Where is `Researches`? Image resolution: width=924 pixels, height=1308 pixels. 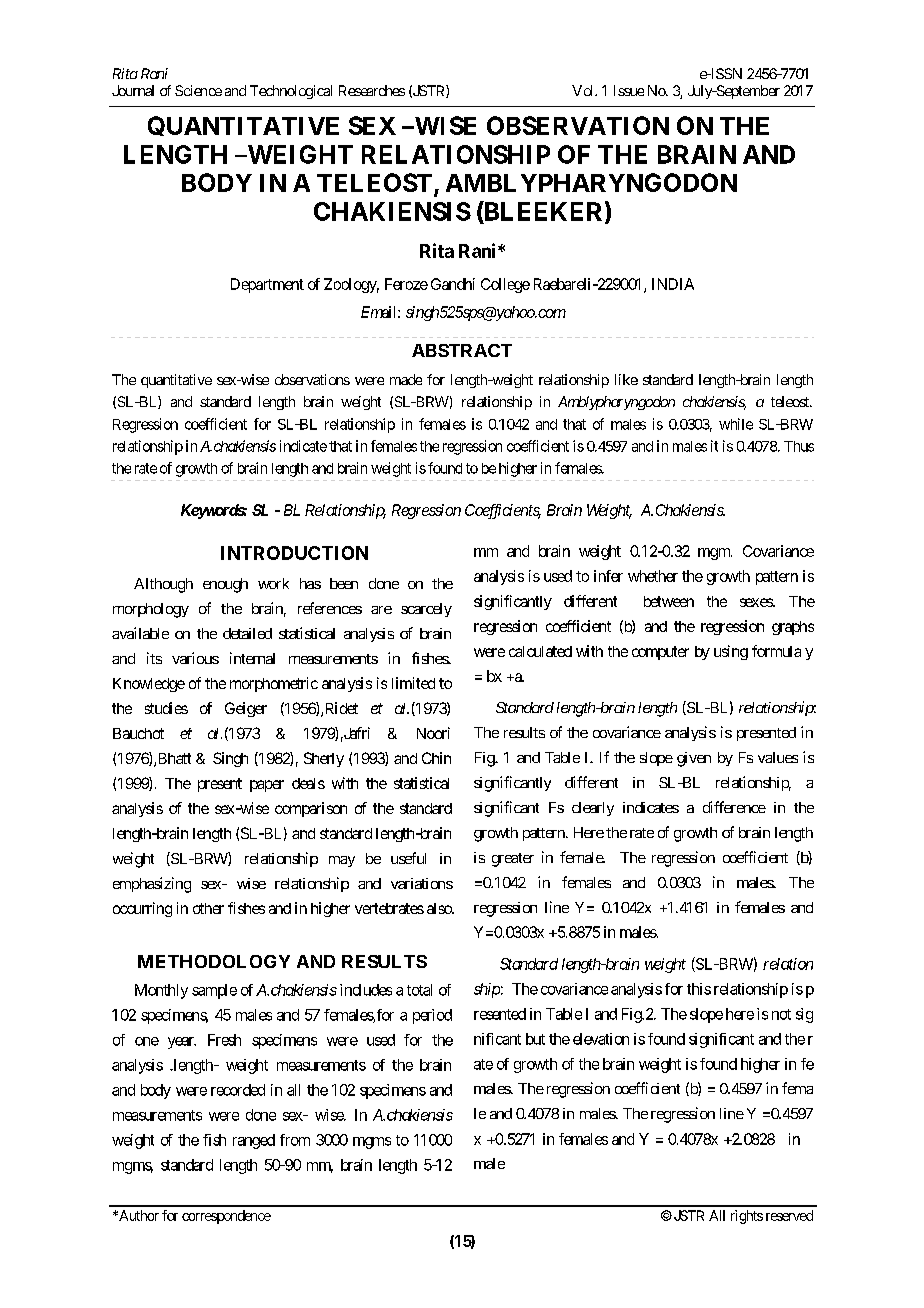
Researches is located at coordinates (372, 90).
